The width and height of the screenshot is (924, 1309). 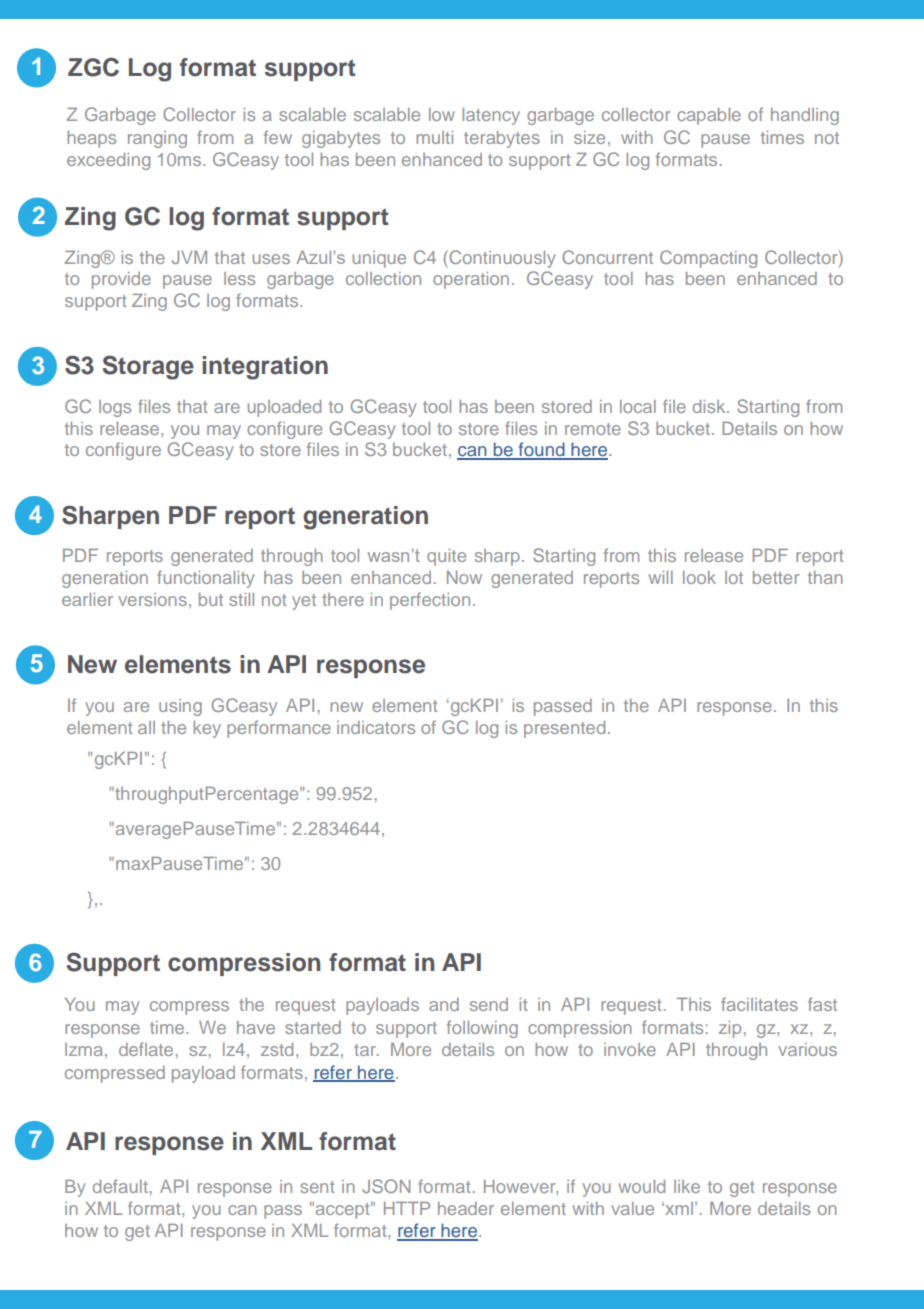 I want to click on send, so click(x=489, y=1004).
